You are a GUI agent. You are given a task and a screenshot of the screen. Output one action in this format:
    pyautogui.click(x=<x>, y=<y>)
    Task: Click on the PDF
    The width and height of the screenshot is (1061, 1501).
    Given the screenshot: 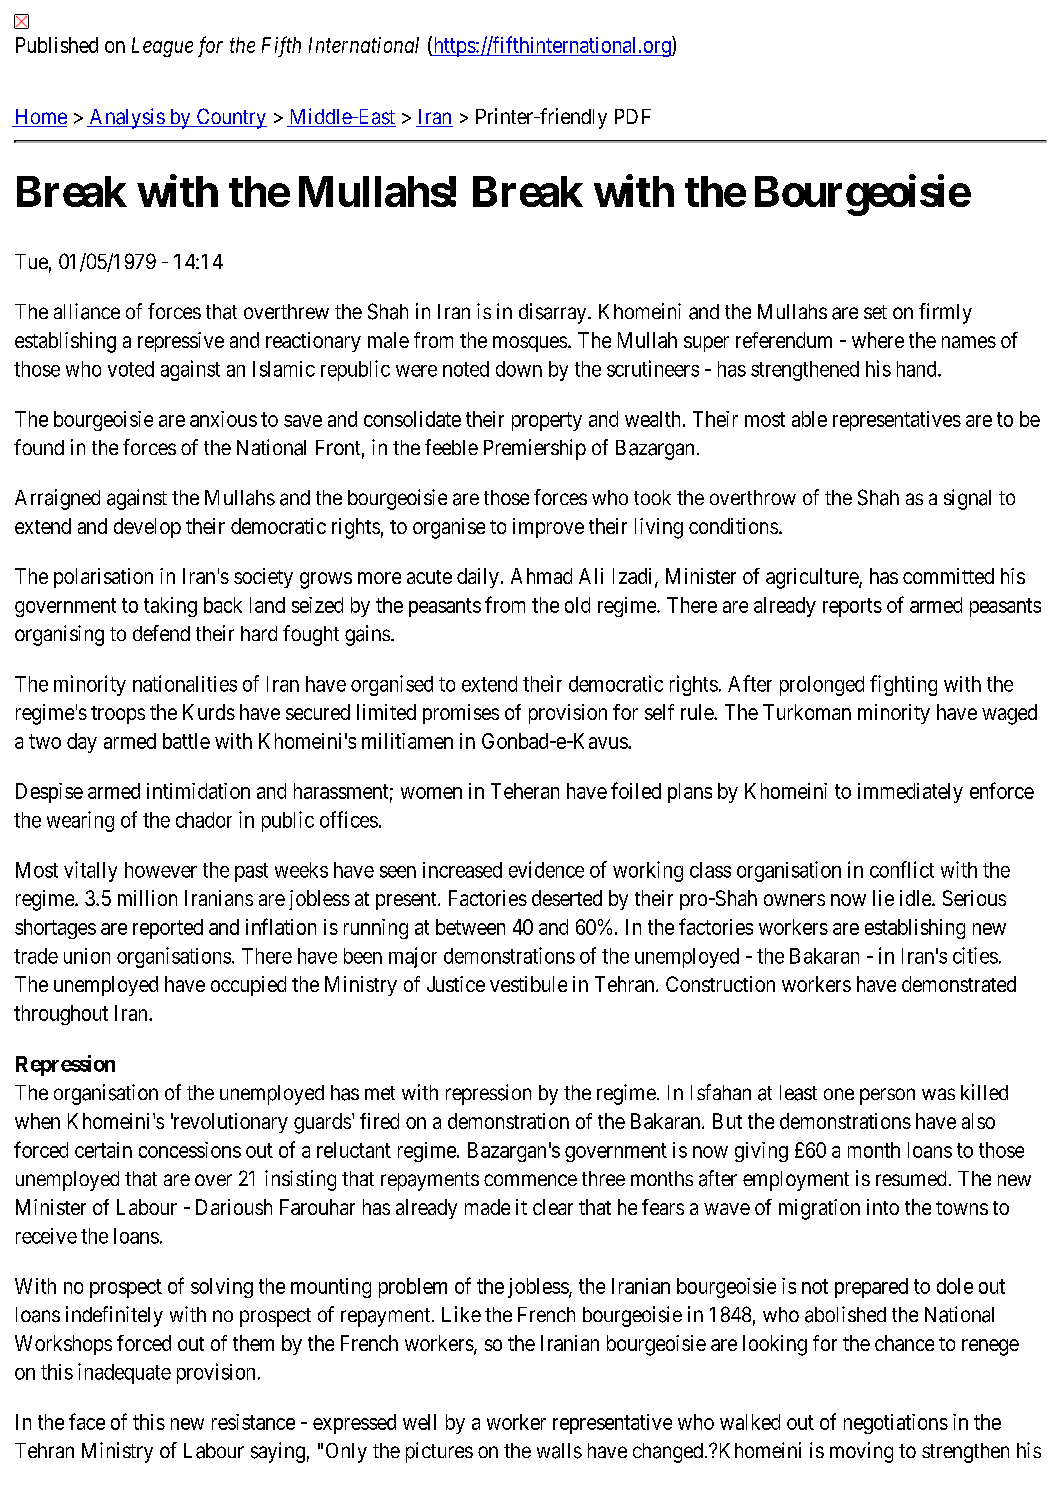 What is the action you would take?
    pyautogui.click(x=633, y=116)
